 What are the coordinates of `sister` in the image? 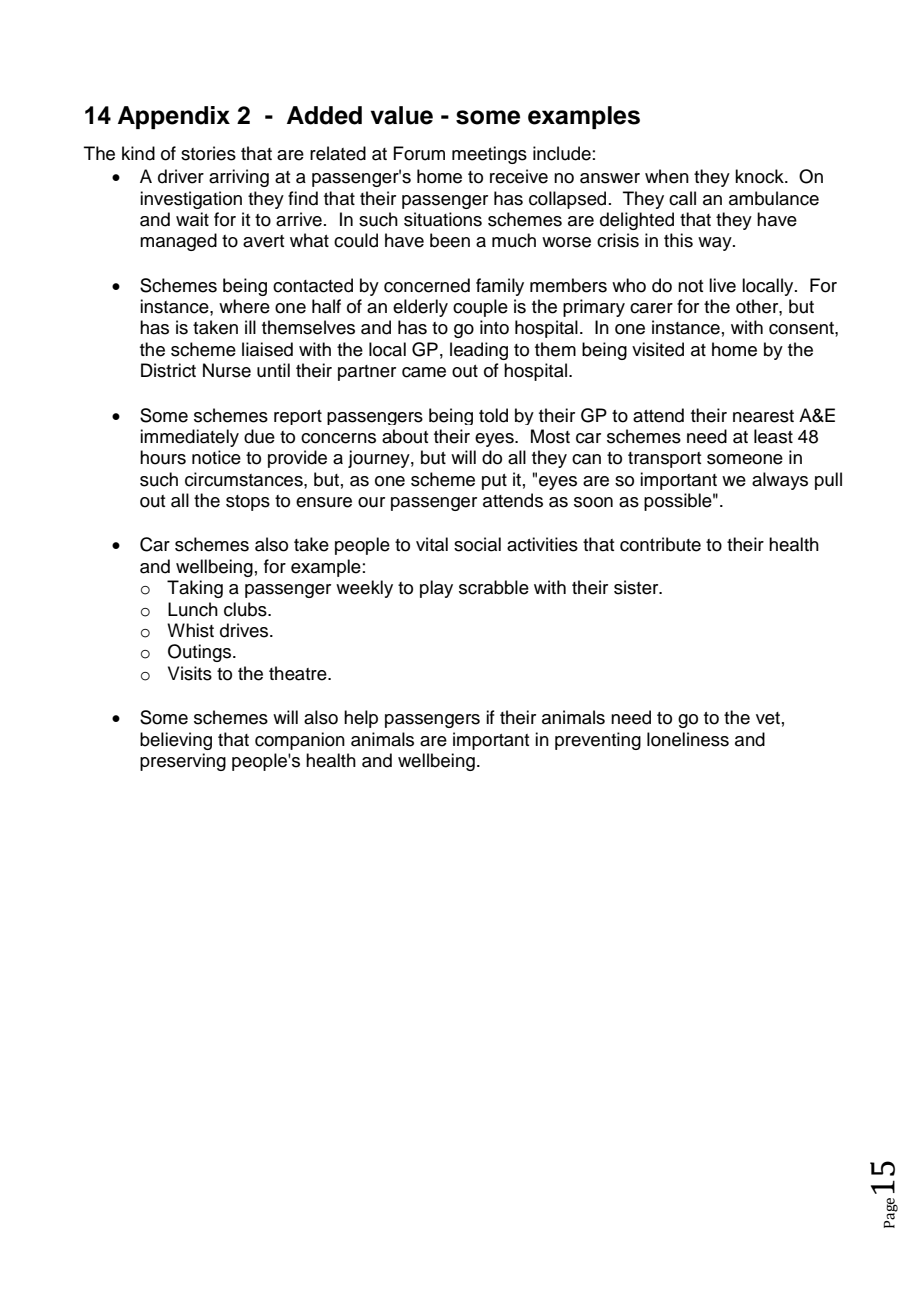 It's located at (637, 587).
